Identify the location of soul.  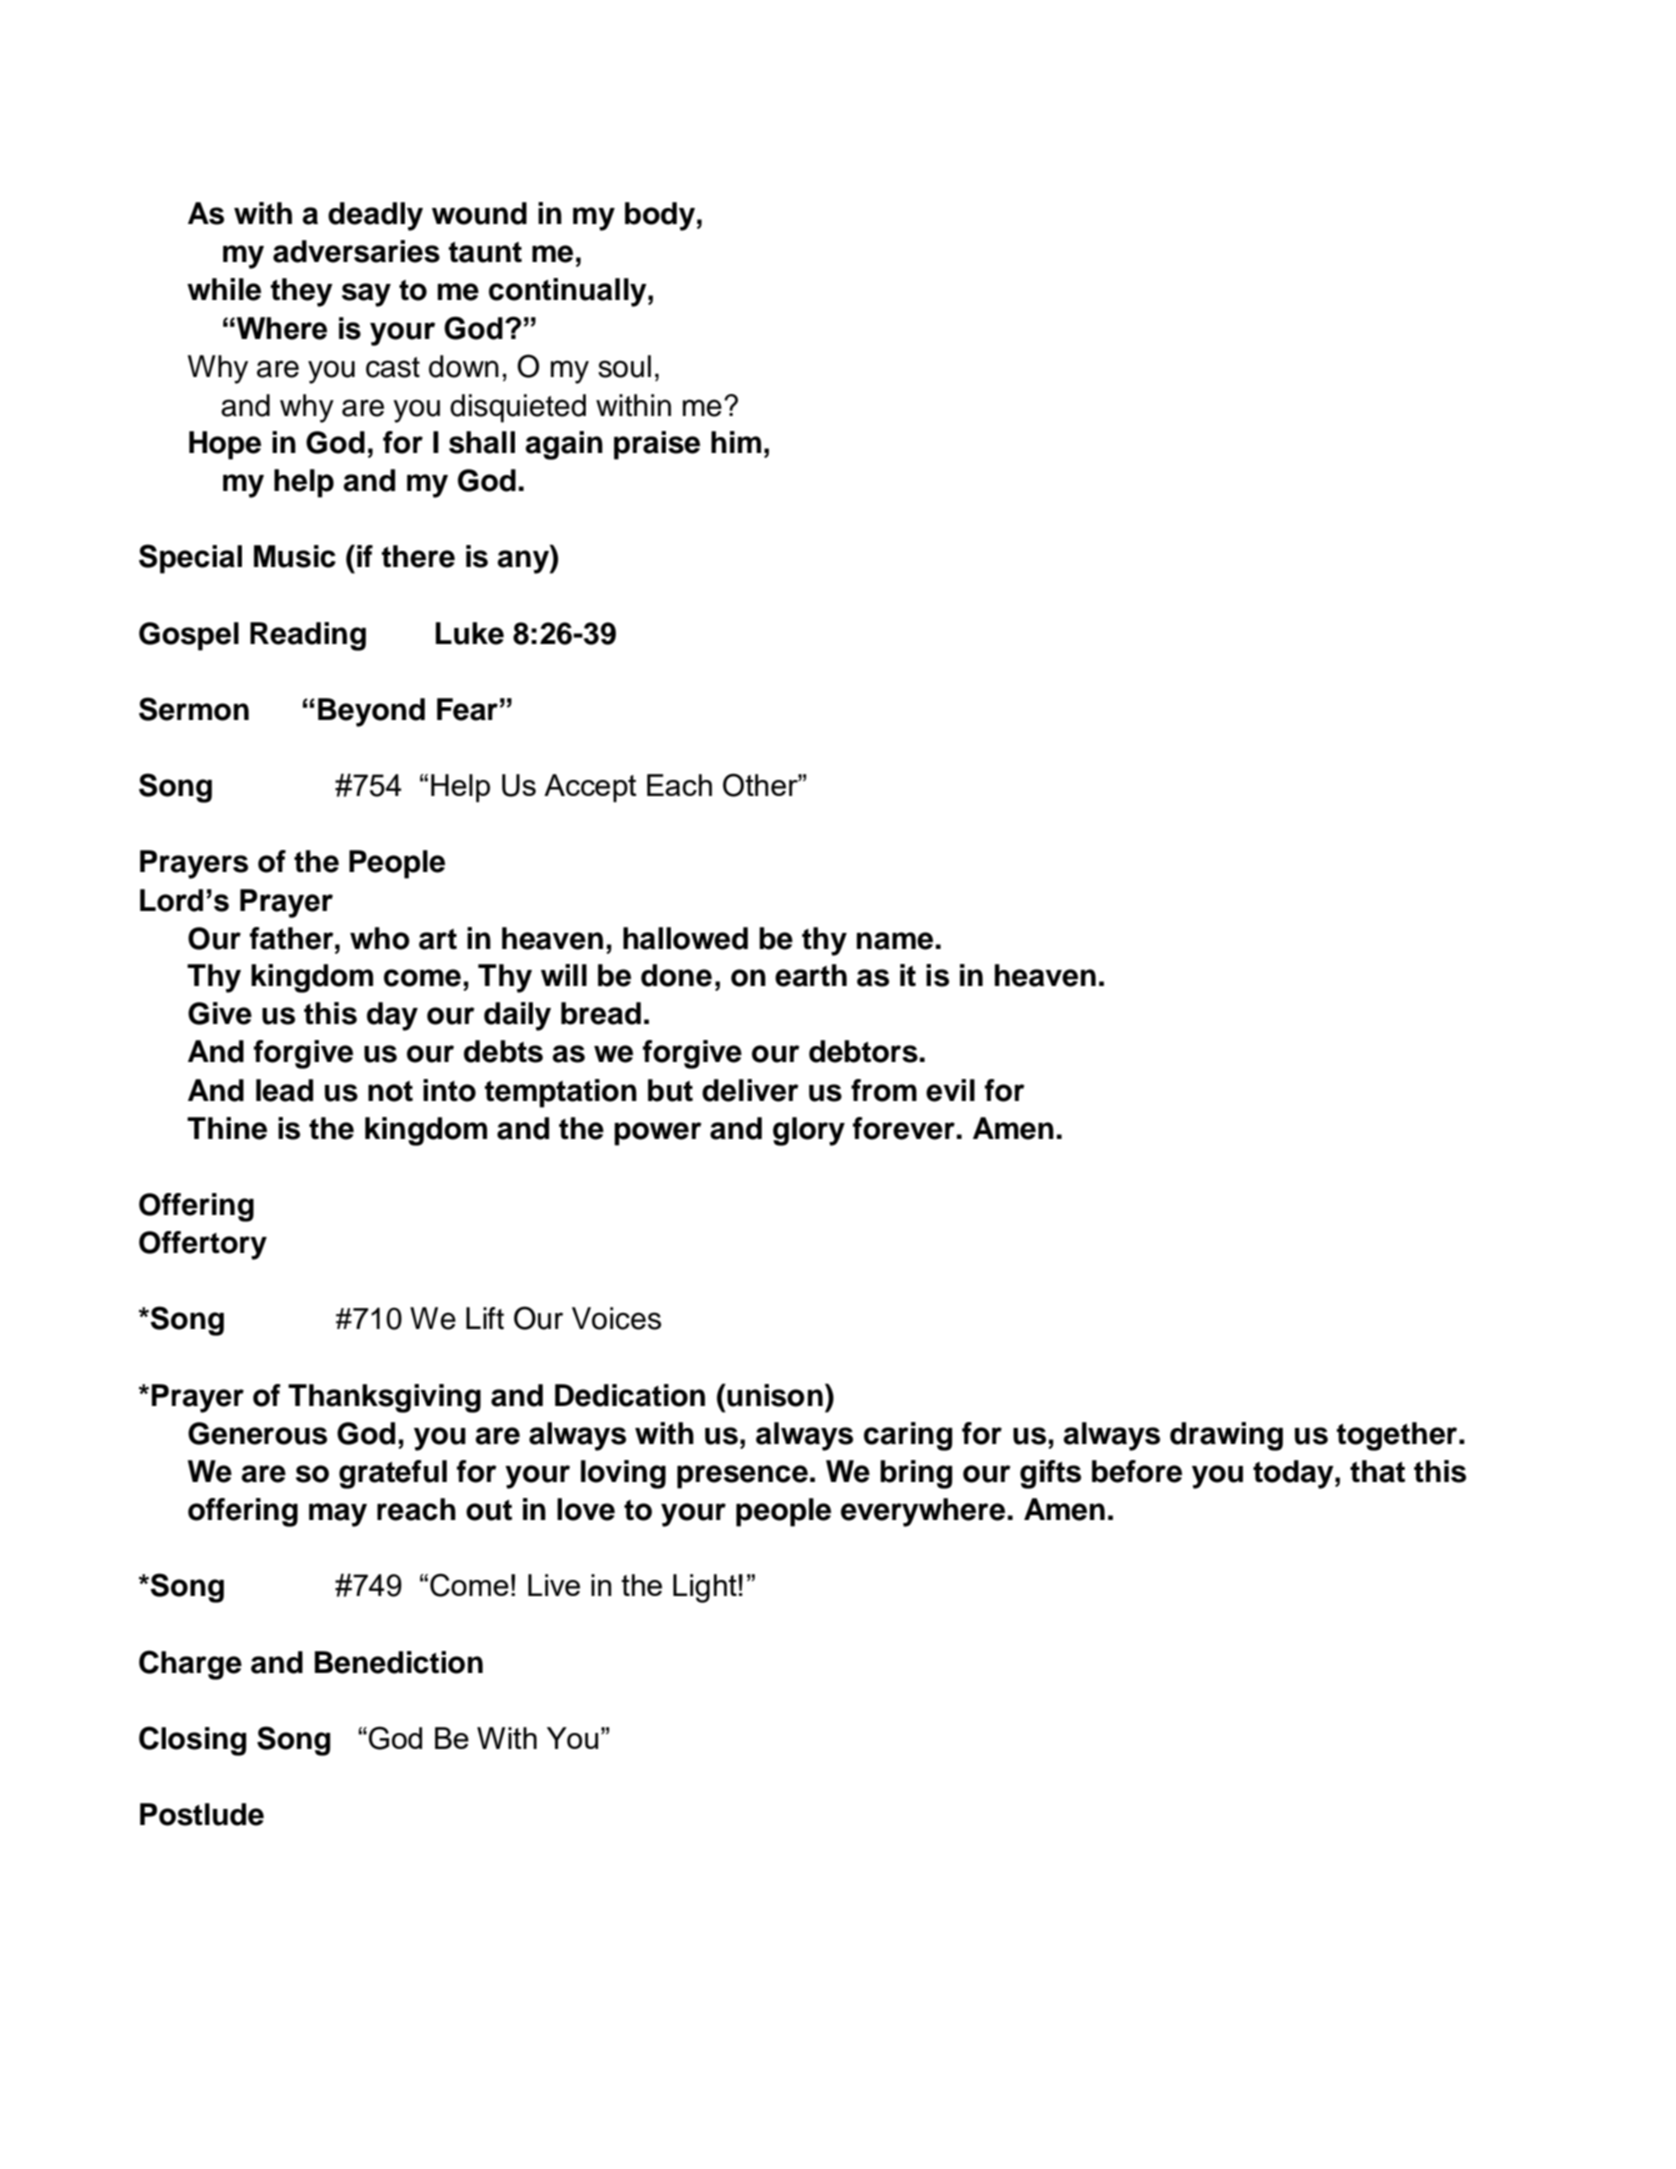
(624, 366).
